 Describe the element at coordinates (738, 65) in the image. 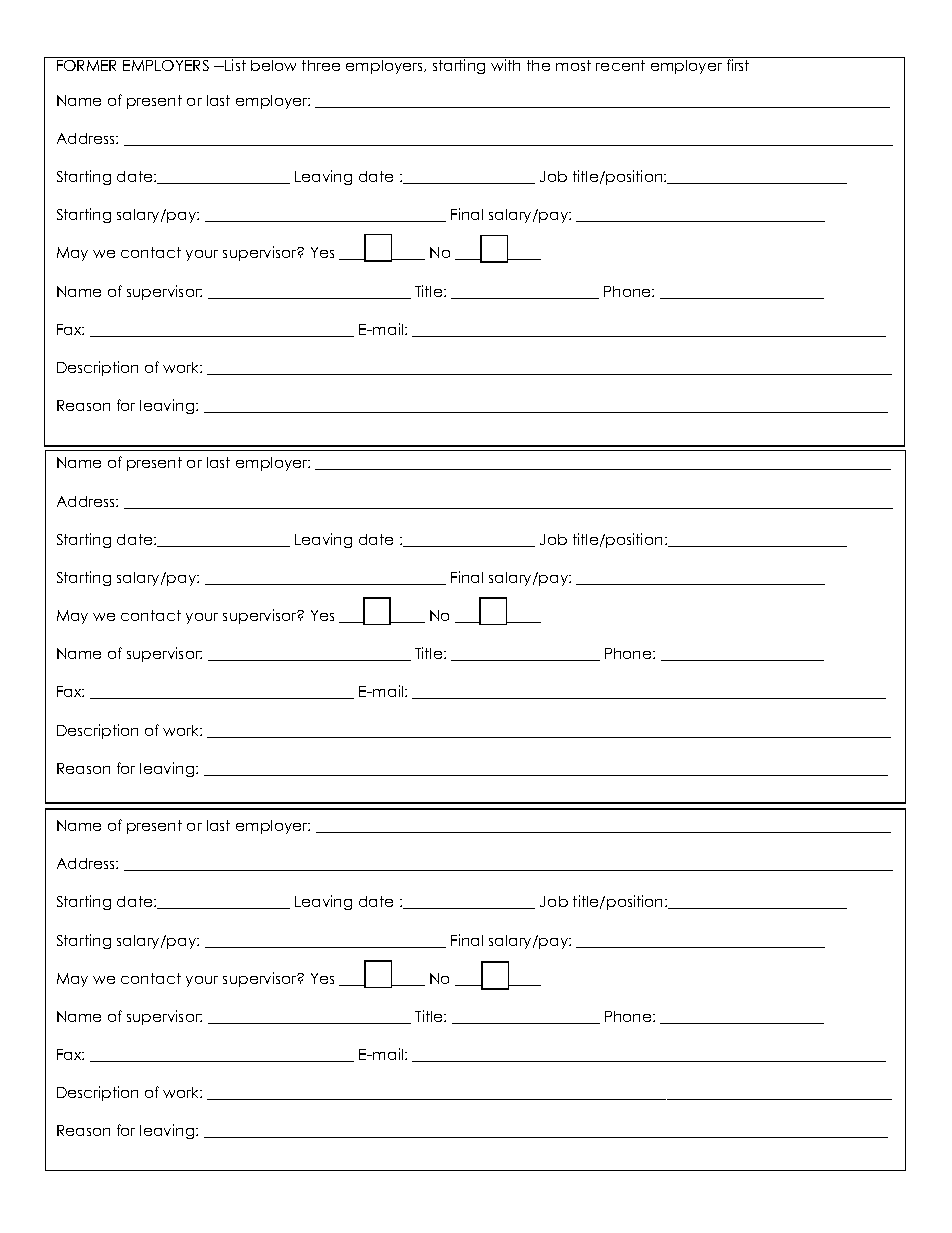

I see `first` at that location.
